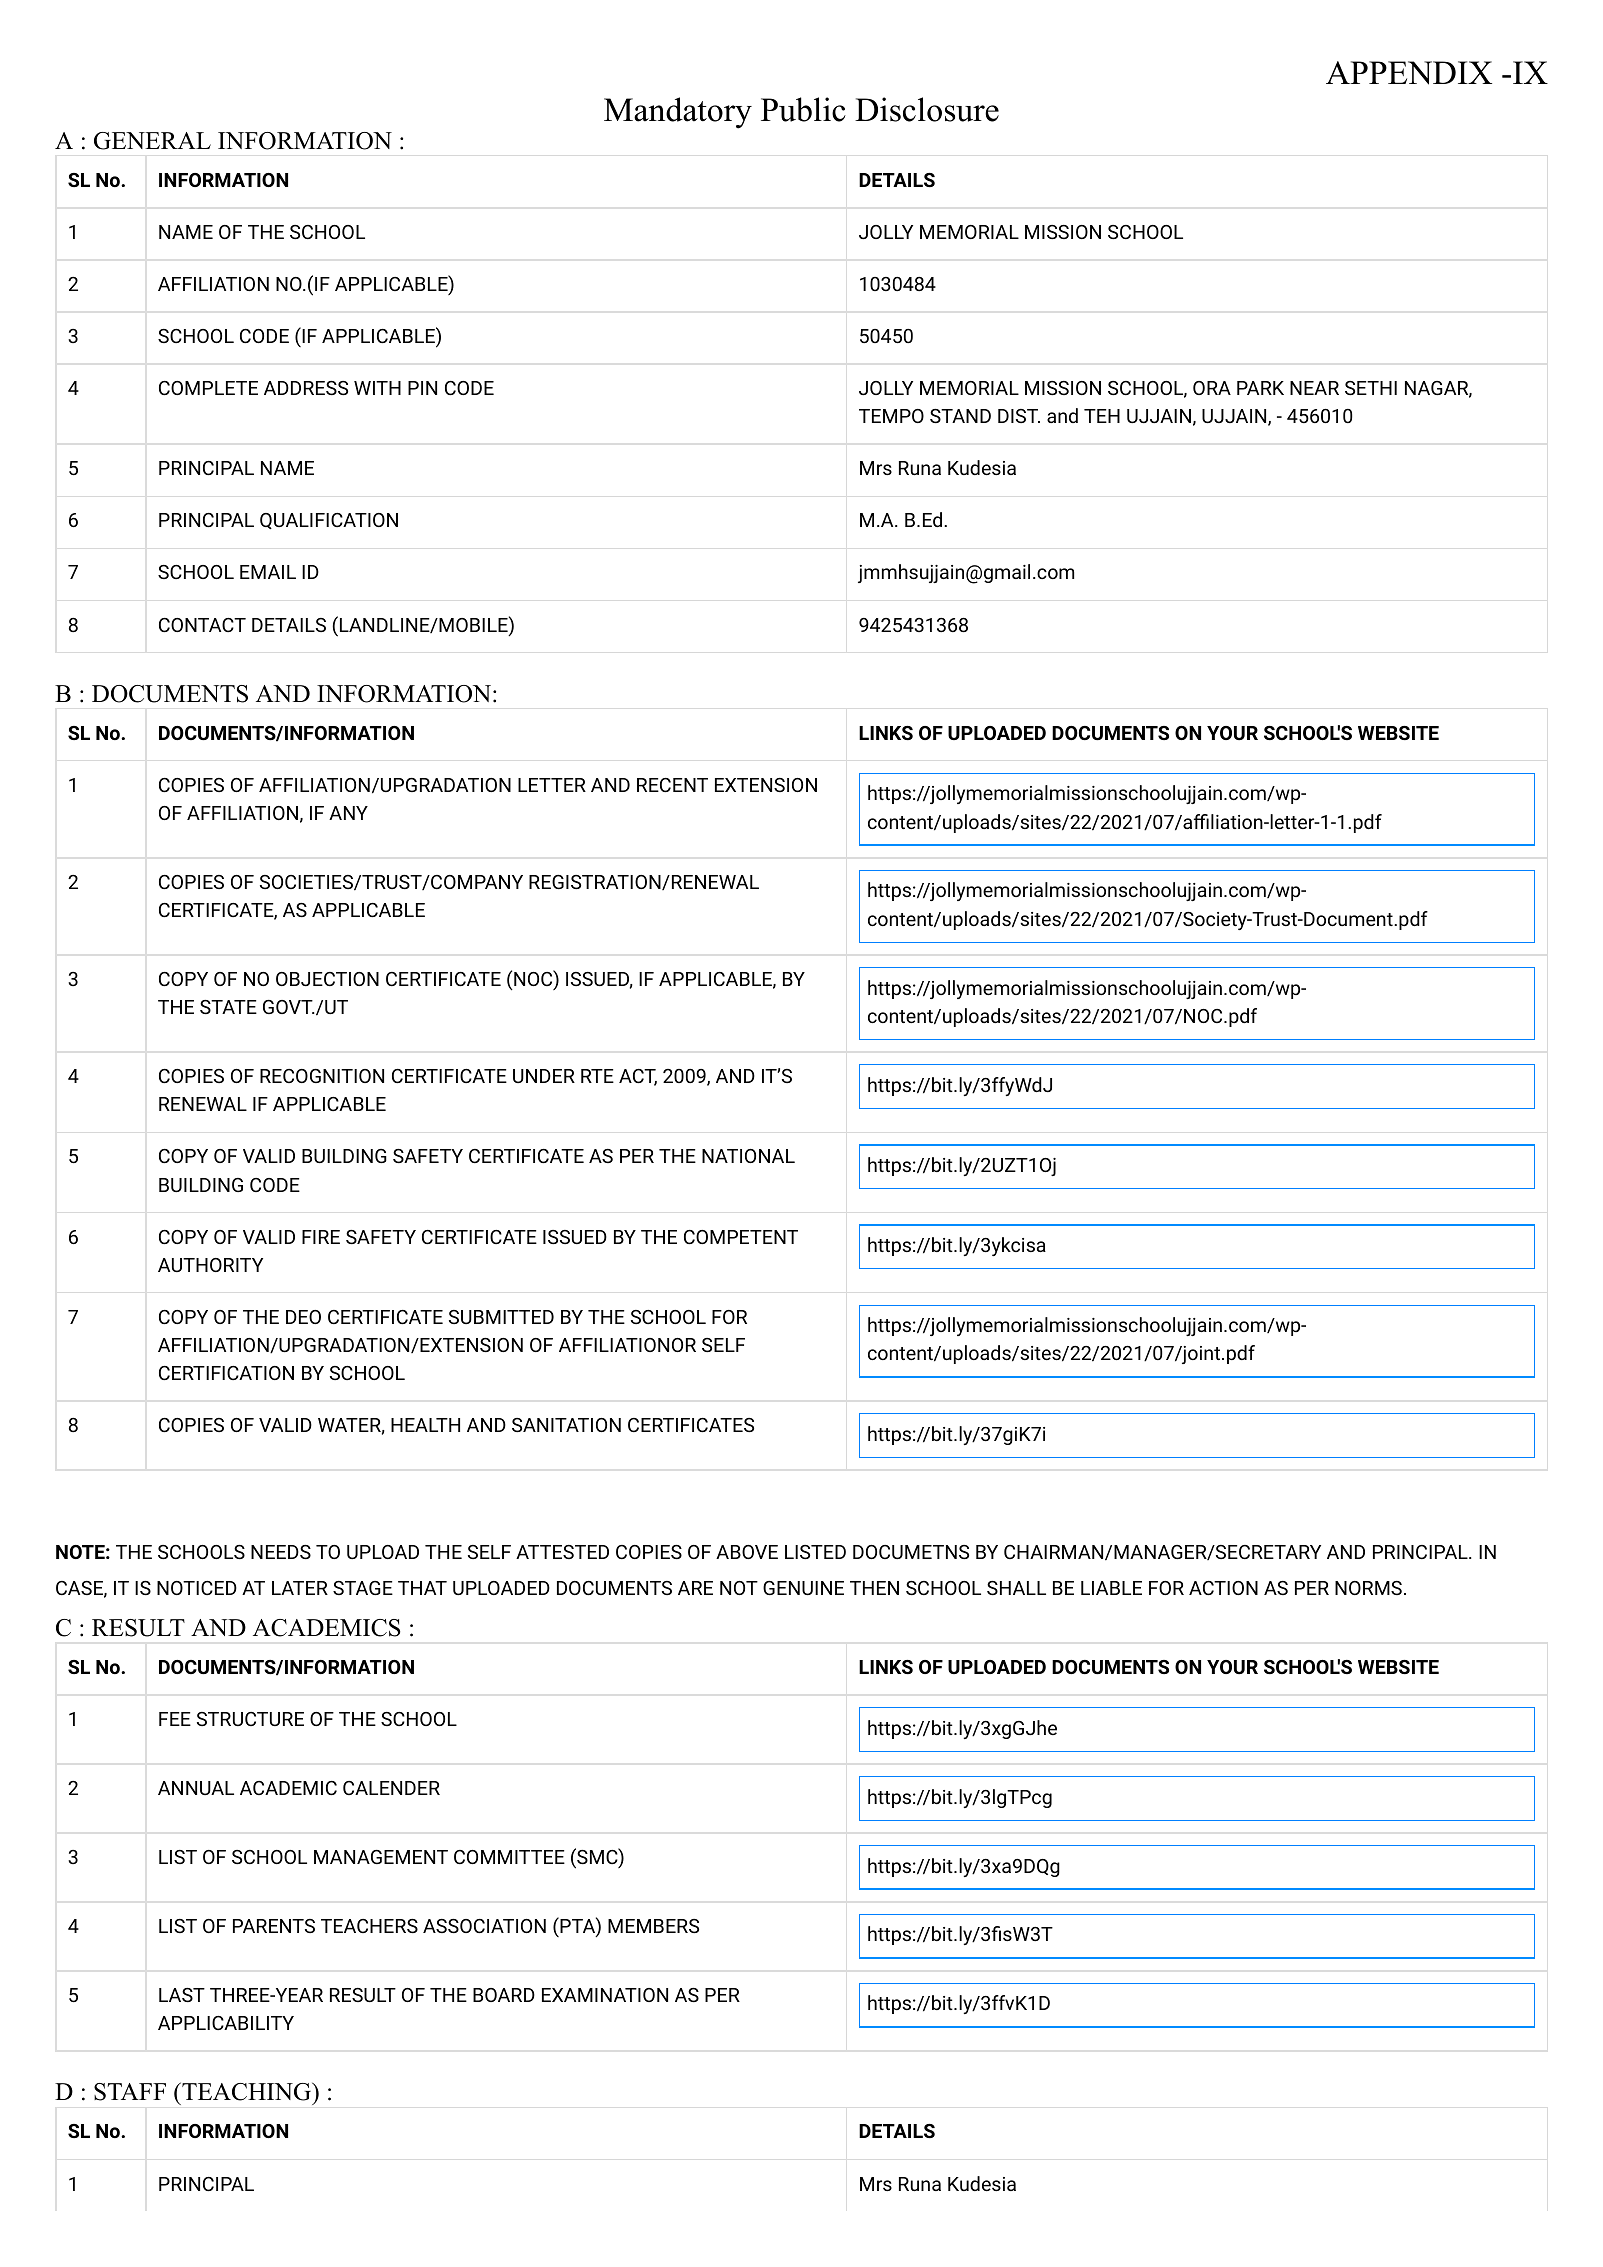 The height and width of the image is (2267, 1603). I want to click on GENERAL, so click(152, 141).
